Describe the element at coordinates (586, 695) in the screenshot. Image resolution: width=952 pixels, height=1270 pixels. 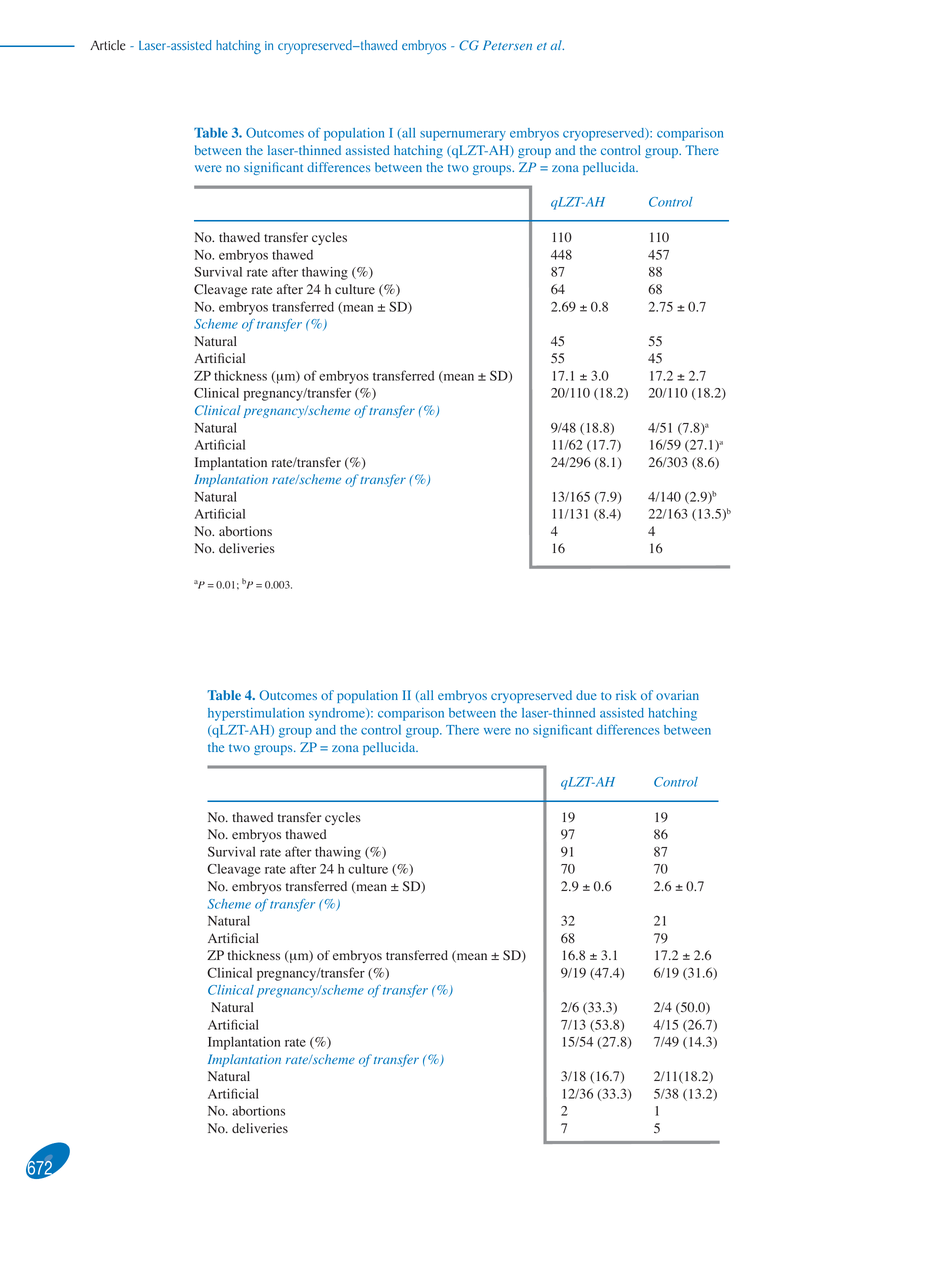
I see `due` at that location.
